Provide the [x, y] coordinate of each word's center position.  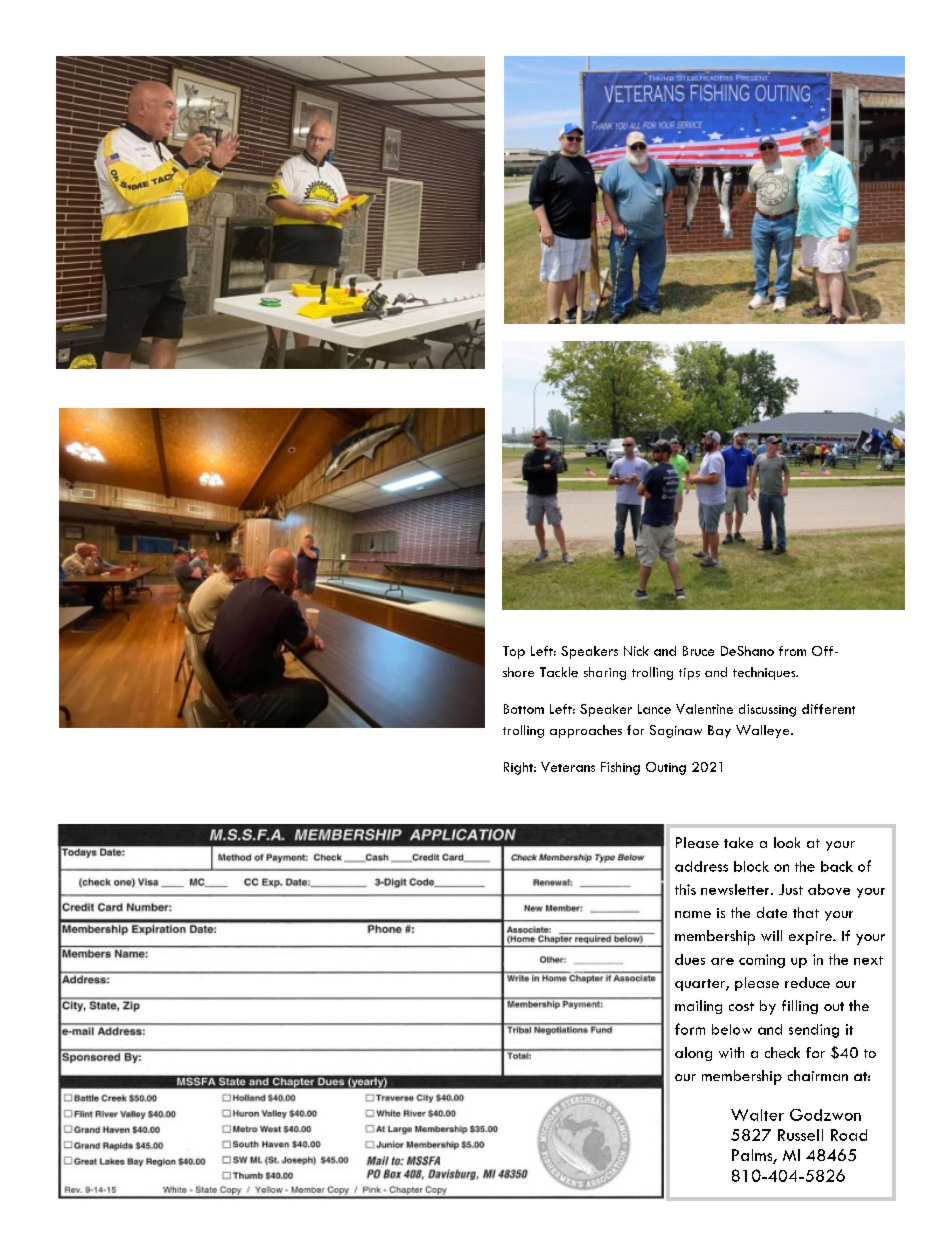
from [792, 651]
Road [849, 1135]
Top [514, 652]
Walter [757, 1115]
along [693, 1054]
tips [689, 674]
